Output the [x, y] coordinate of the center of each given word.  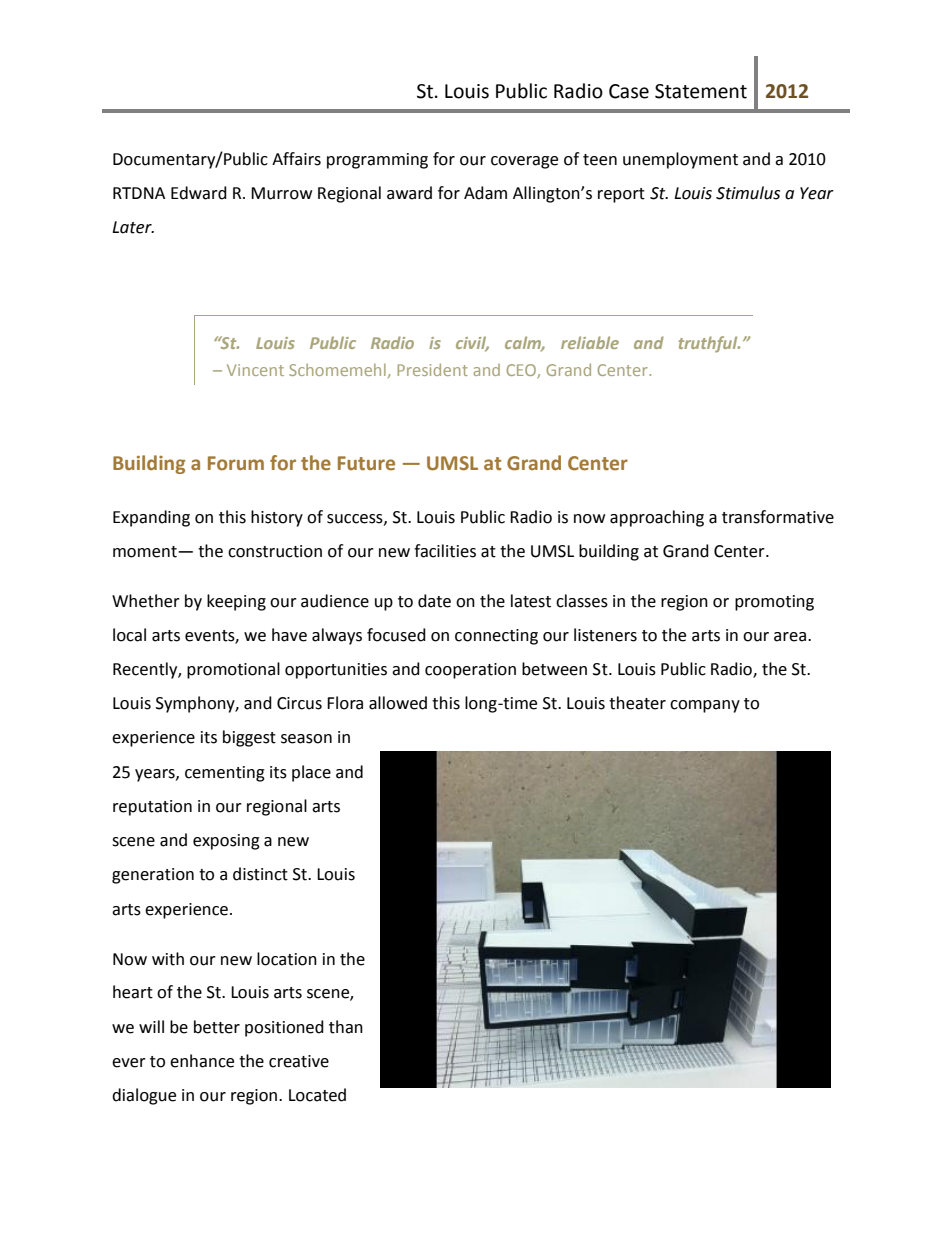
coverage [524, 162]
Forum [236, 463]
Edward [199, 193]
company [705, 706]
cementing [225, 774]
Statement [701, 91]
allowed [398, 703]
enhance [202, 1061]
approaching [657, 518]
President [432, 369]
